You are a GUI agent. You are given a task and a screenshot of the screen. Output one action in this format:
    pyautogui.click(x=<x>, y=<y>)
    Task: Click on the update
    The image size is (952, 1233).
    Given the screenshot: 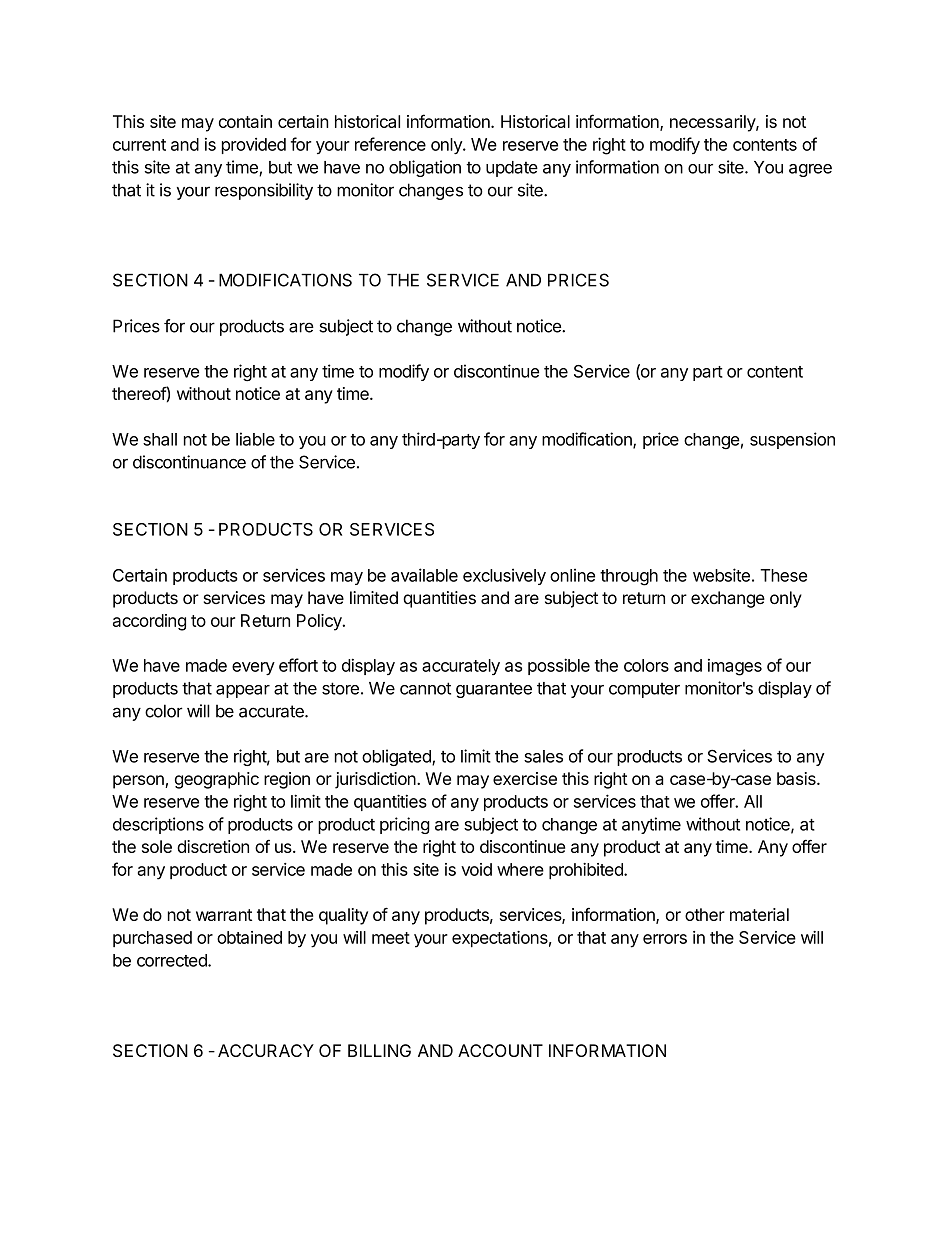 What is the action you would take?
    pyautogui.click(x=512, y=169)
